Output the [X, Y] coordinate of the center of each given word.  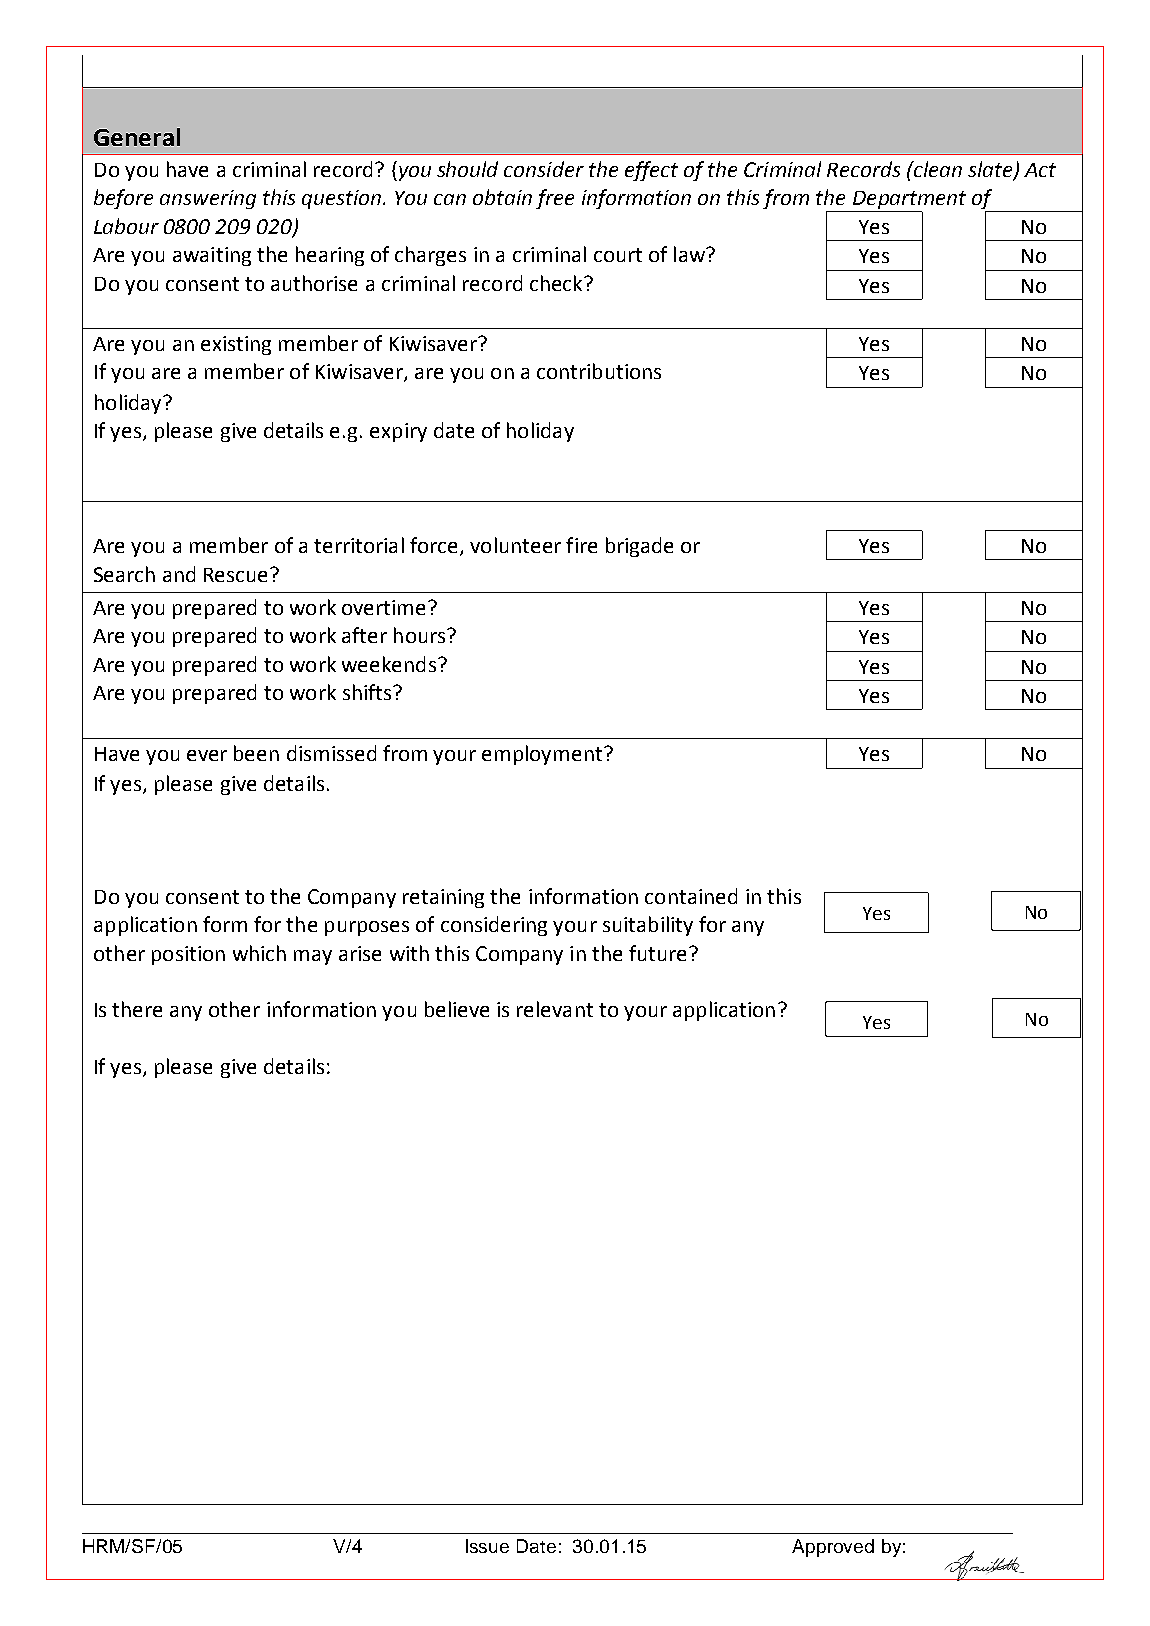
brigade [639, 547]
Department [909, 200]
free [555, 199]
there [137, 1009]
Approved [833, 1548]
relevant [555, 1009]
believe [457, 1009]
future [657, 953]
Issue [487, 1546]
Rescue [237, 575]
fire [581, 545]
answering [208, 199]
